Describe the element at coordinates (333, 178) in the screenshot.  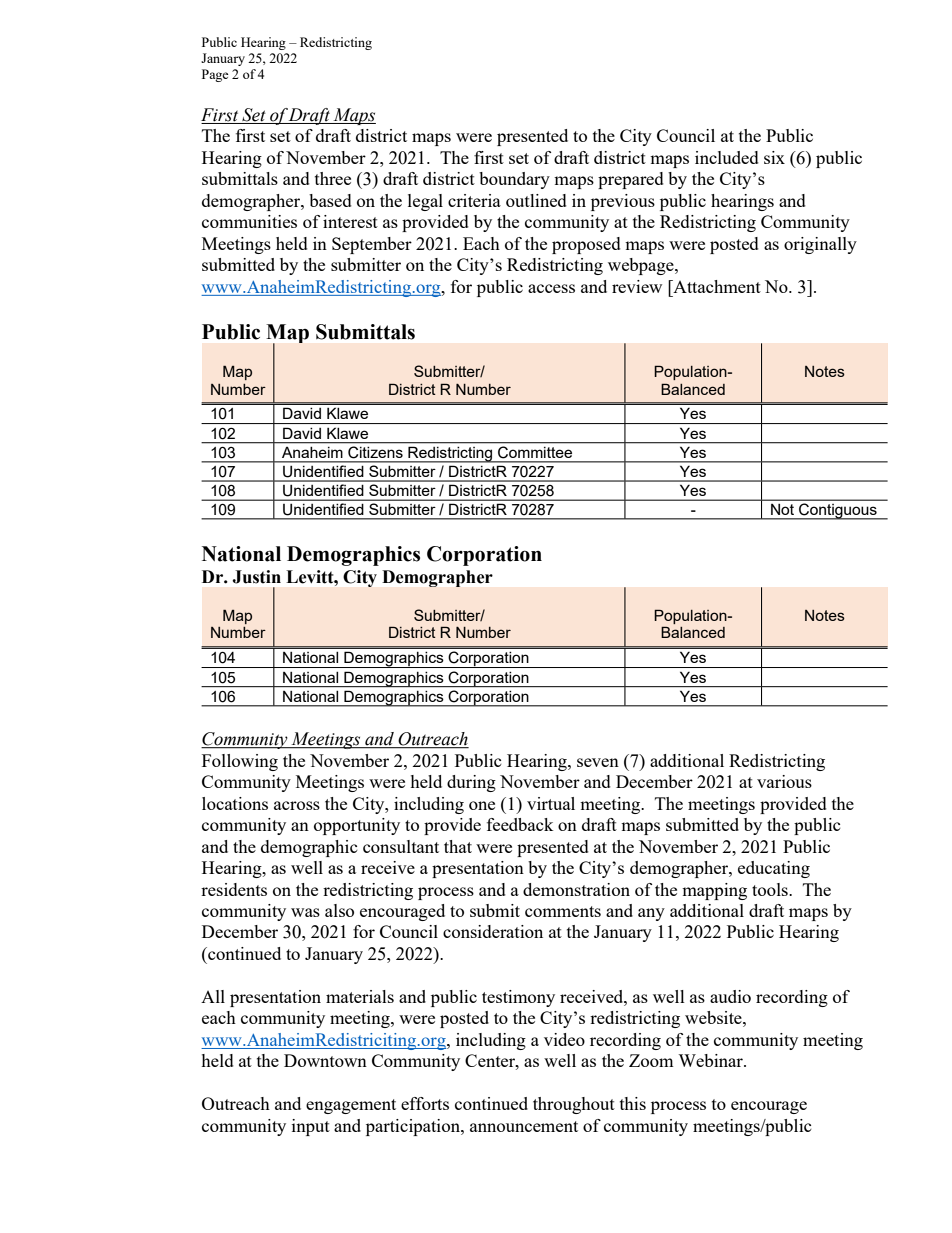
I see `three` at that location.
